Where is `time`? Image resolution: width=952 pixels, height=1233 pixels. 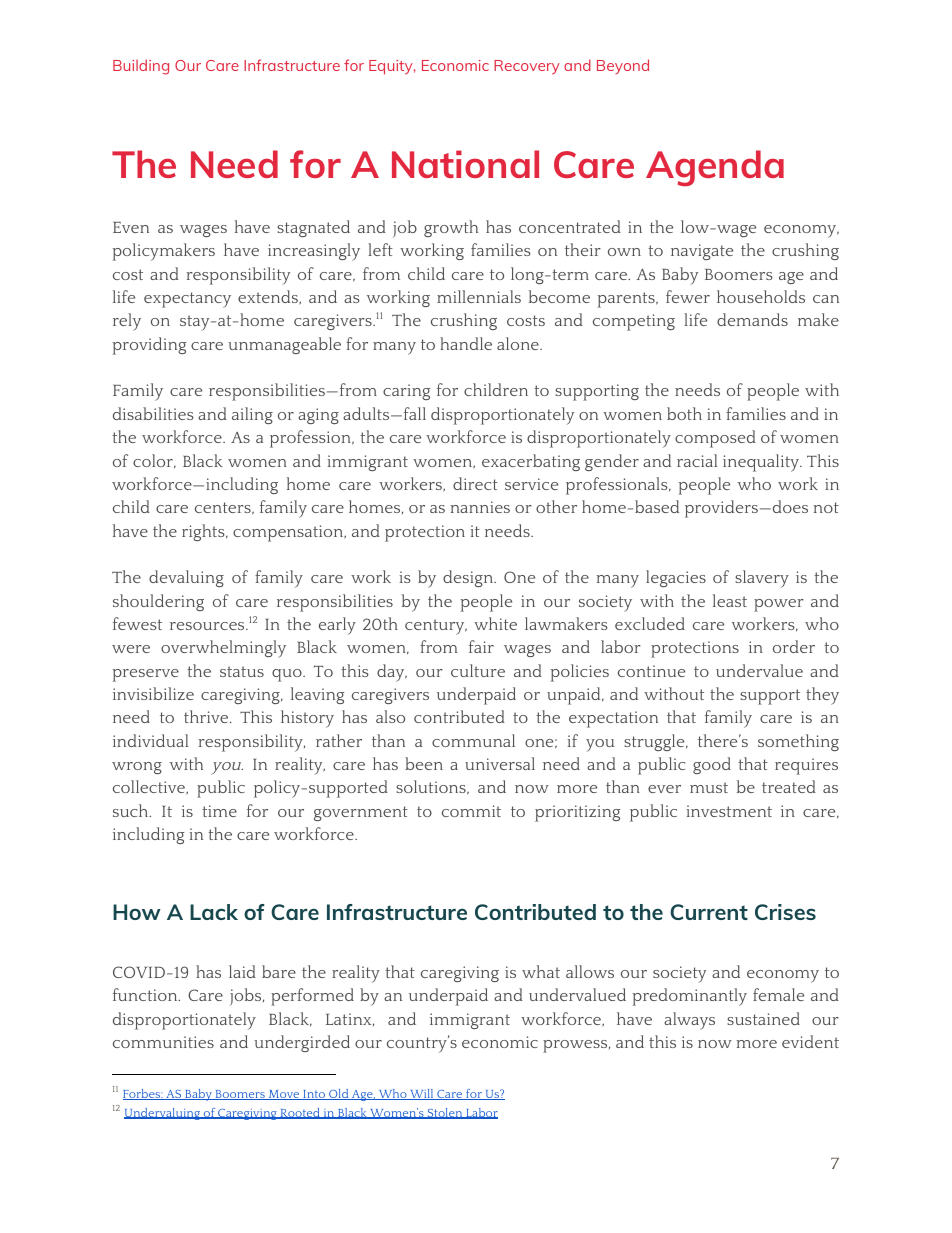 time is located at coordinates (219, 811).
